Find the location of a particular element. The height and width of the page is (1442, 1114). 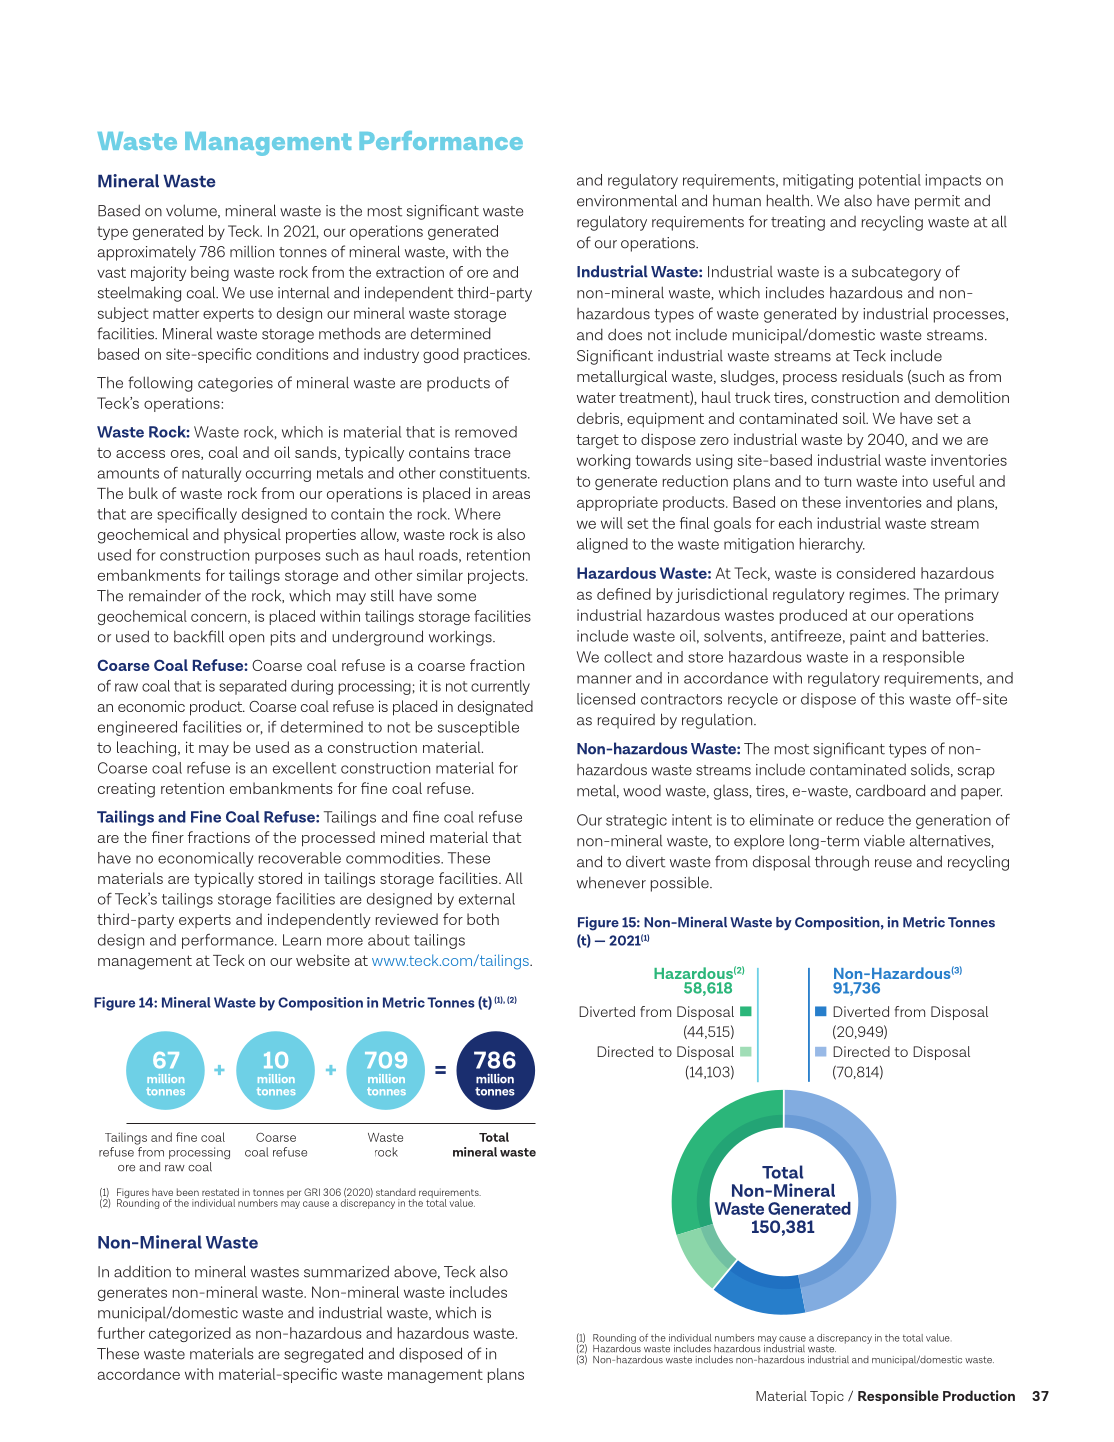

cardboard is located at coordinates (890, 790).
